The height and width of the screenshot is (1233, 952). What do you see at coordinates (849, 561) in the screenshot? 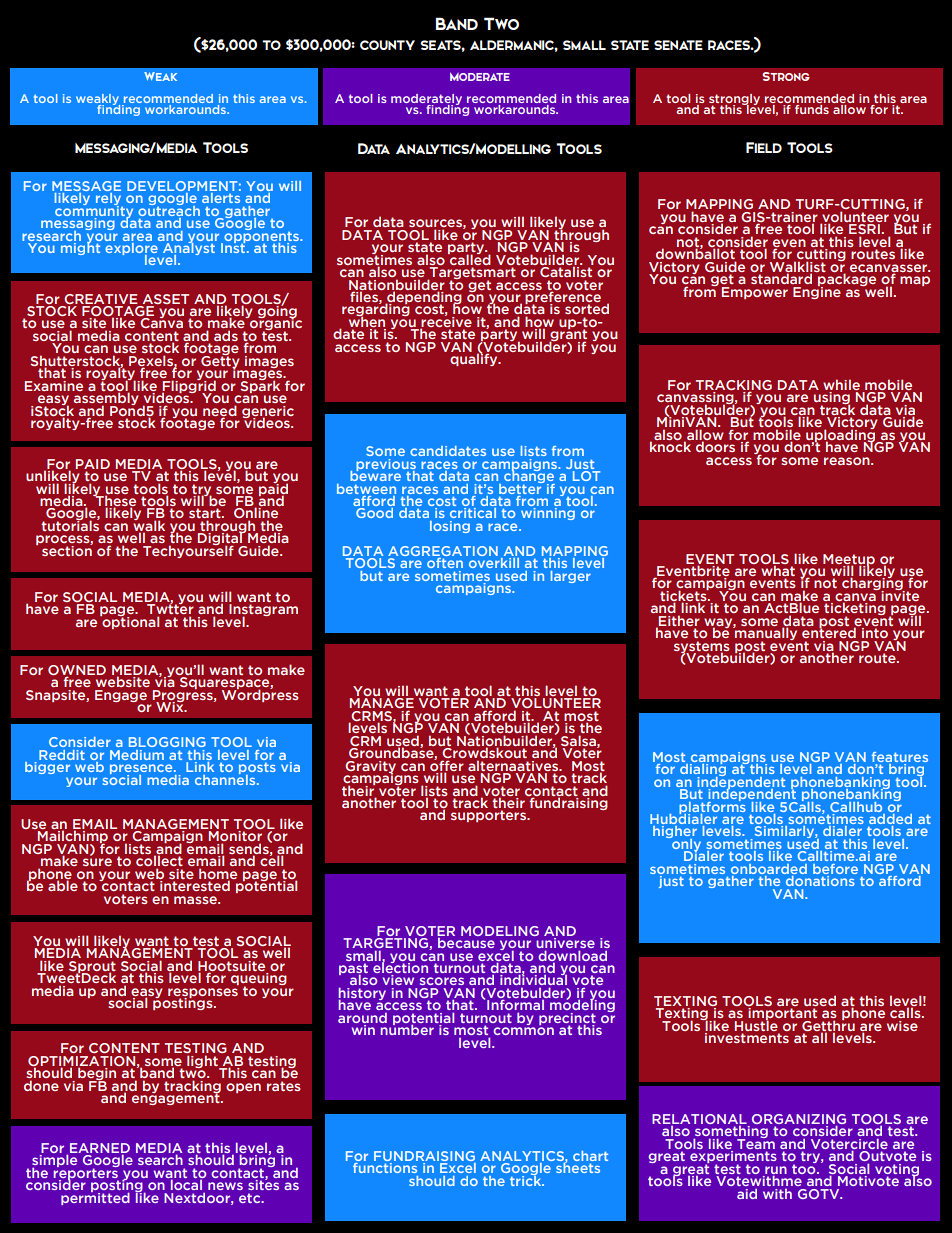
I see `Meetup` at bounding box center [849, 561].
